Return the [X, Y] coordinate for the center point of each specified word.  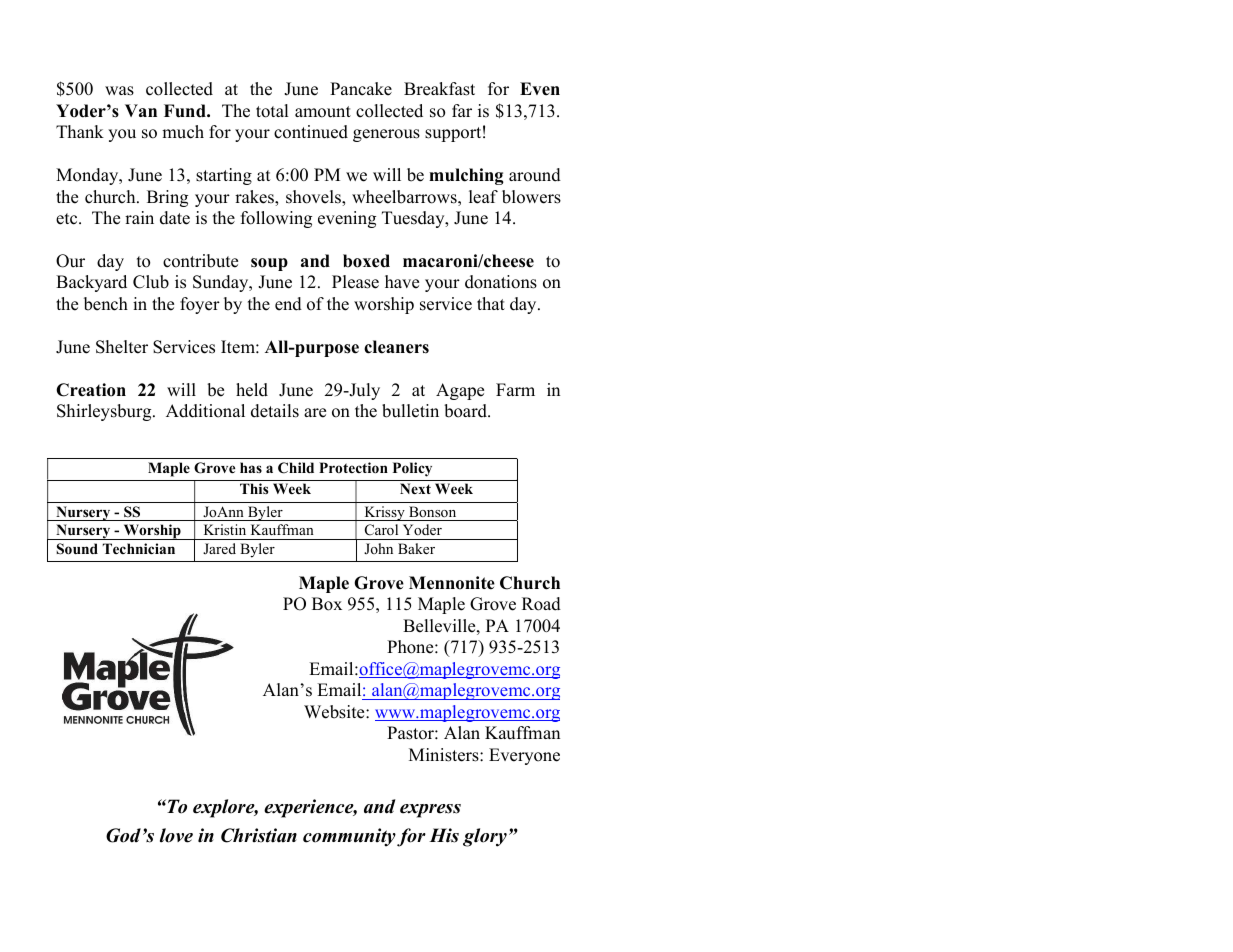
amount [323, 112]
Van [141, 110]
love [176, 835]
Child [296, 468]
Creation [91, 390]
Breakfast [439, 89]
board [466, 411]
